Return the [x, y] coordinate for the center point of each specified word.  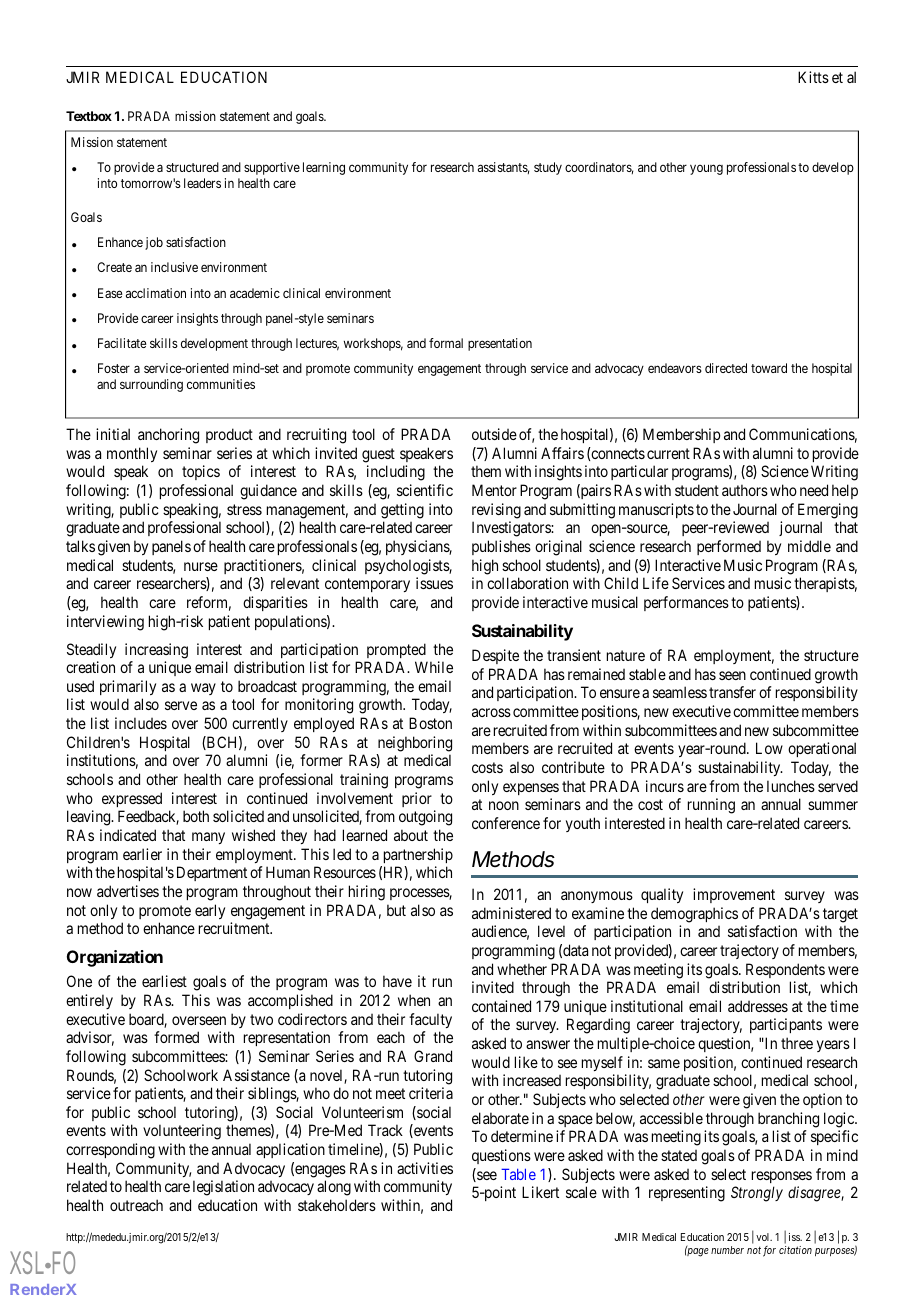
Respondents [785, 970]
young [706, 169]
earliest [164, 981]
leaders [202, 183]
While [434, 667]
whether [522, 969]
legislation [223, 1188]
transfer [732, 692]
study [548, 168]
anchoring [168, 436]
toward [769, 368]
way [203, 689]
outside [494, 434]
